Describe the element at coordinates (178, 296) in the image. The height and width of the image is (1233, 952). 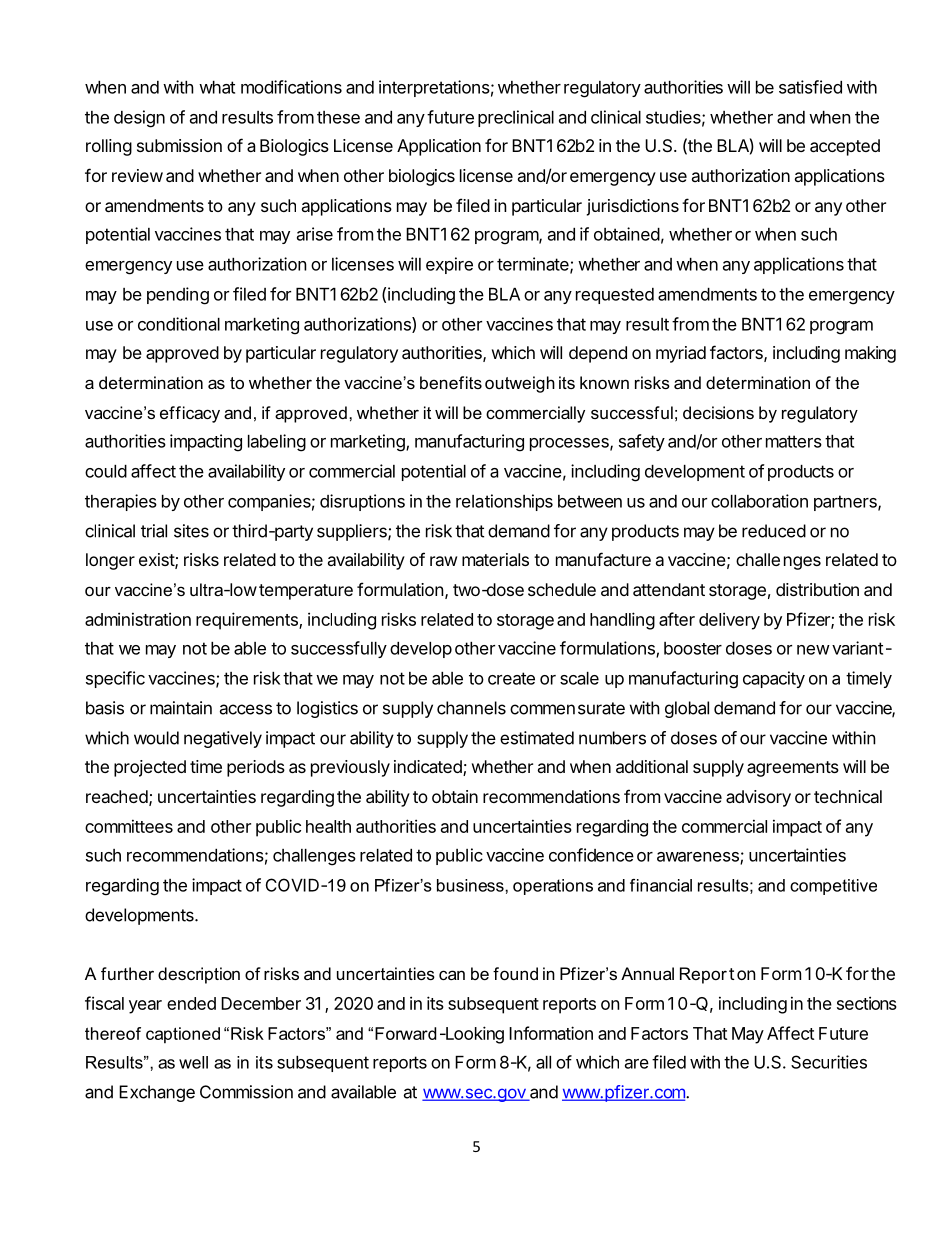
I see `pending` at that location.
